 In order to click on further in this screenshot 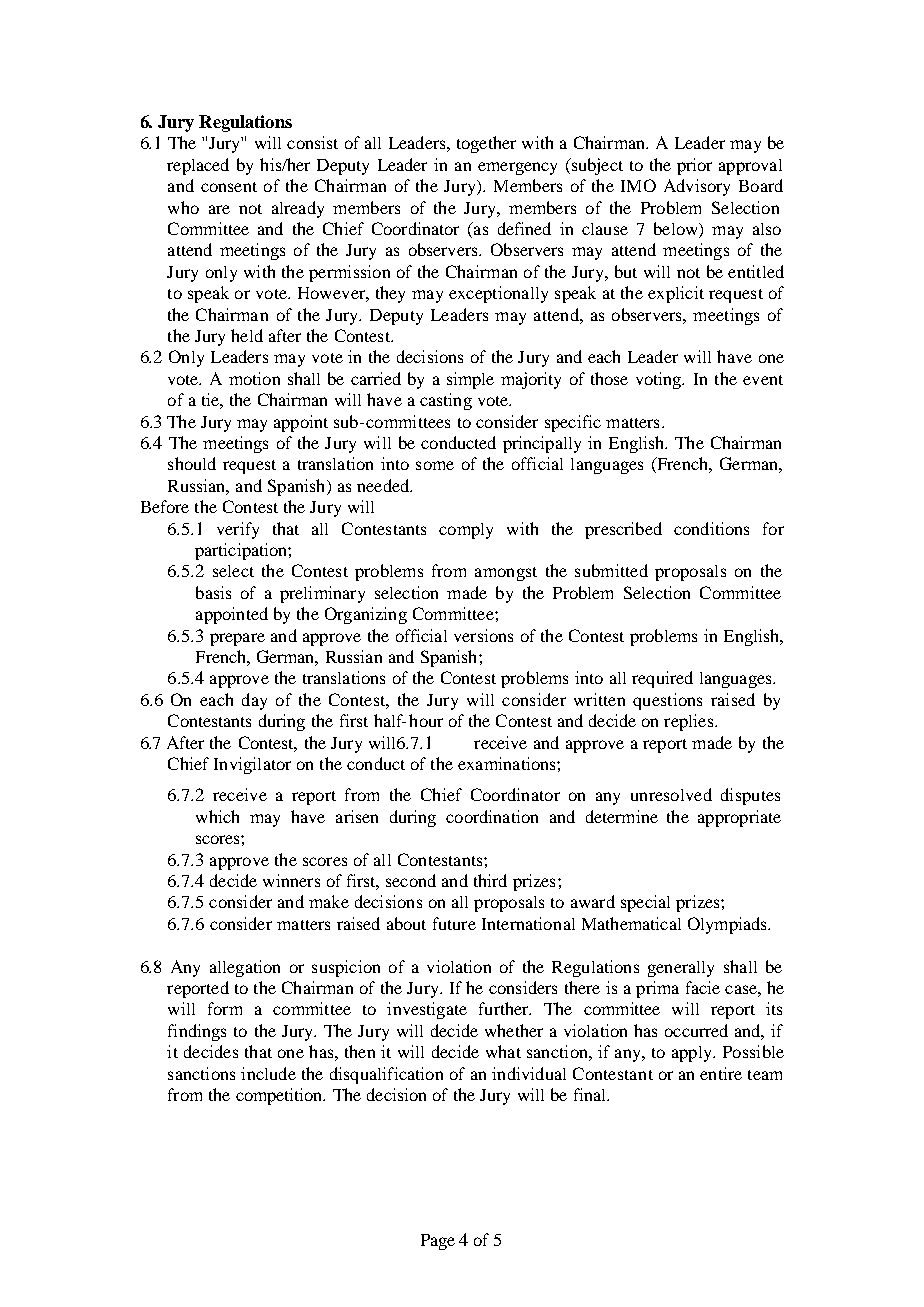, I will do `click(505, 1008)`.
